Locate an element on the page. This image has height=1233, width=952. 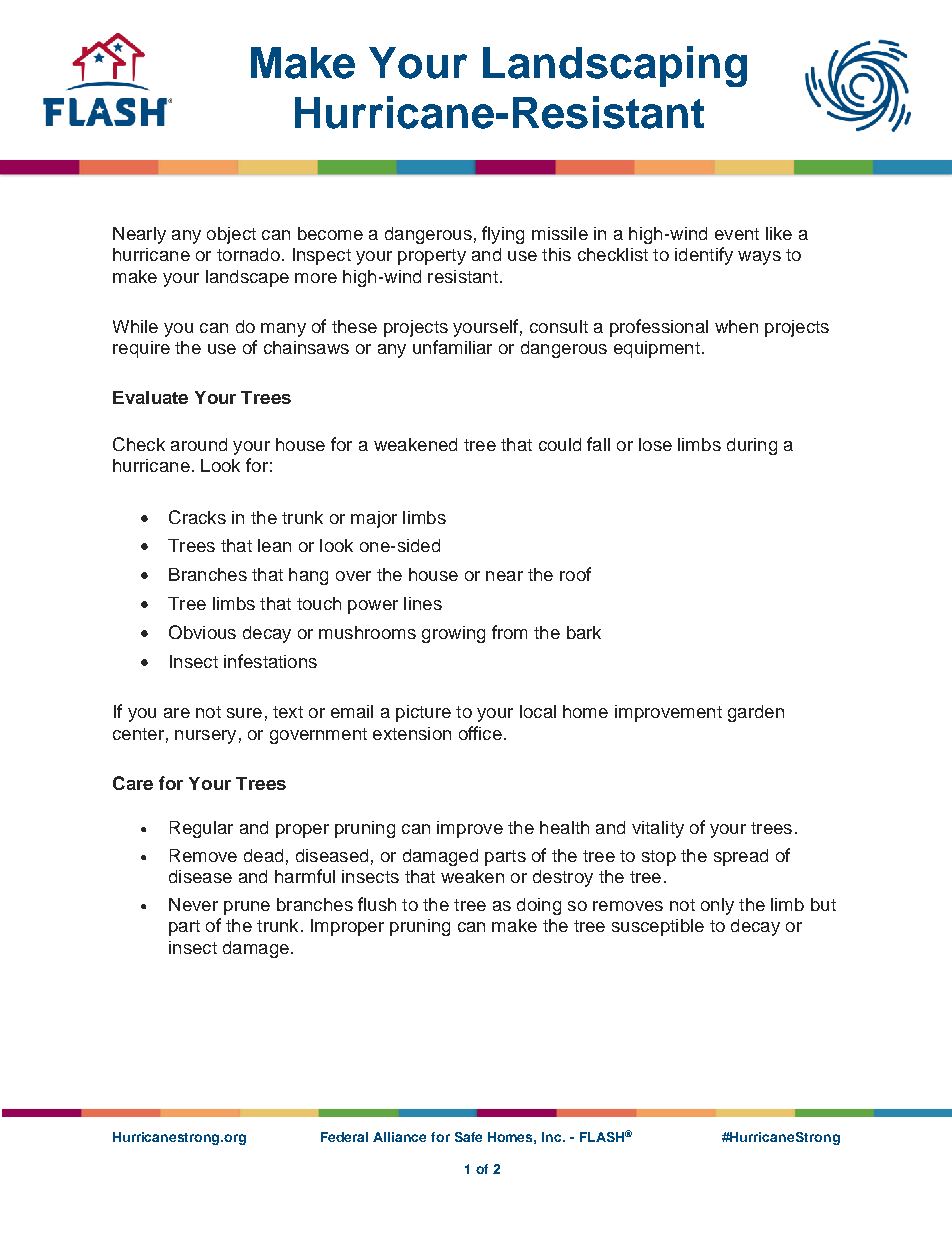
growing is located at coordinates (453, 634).
